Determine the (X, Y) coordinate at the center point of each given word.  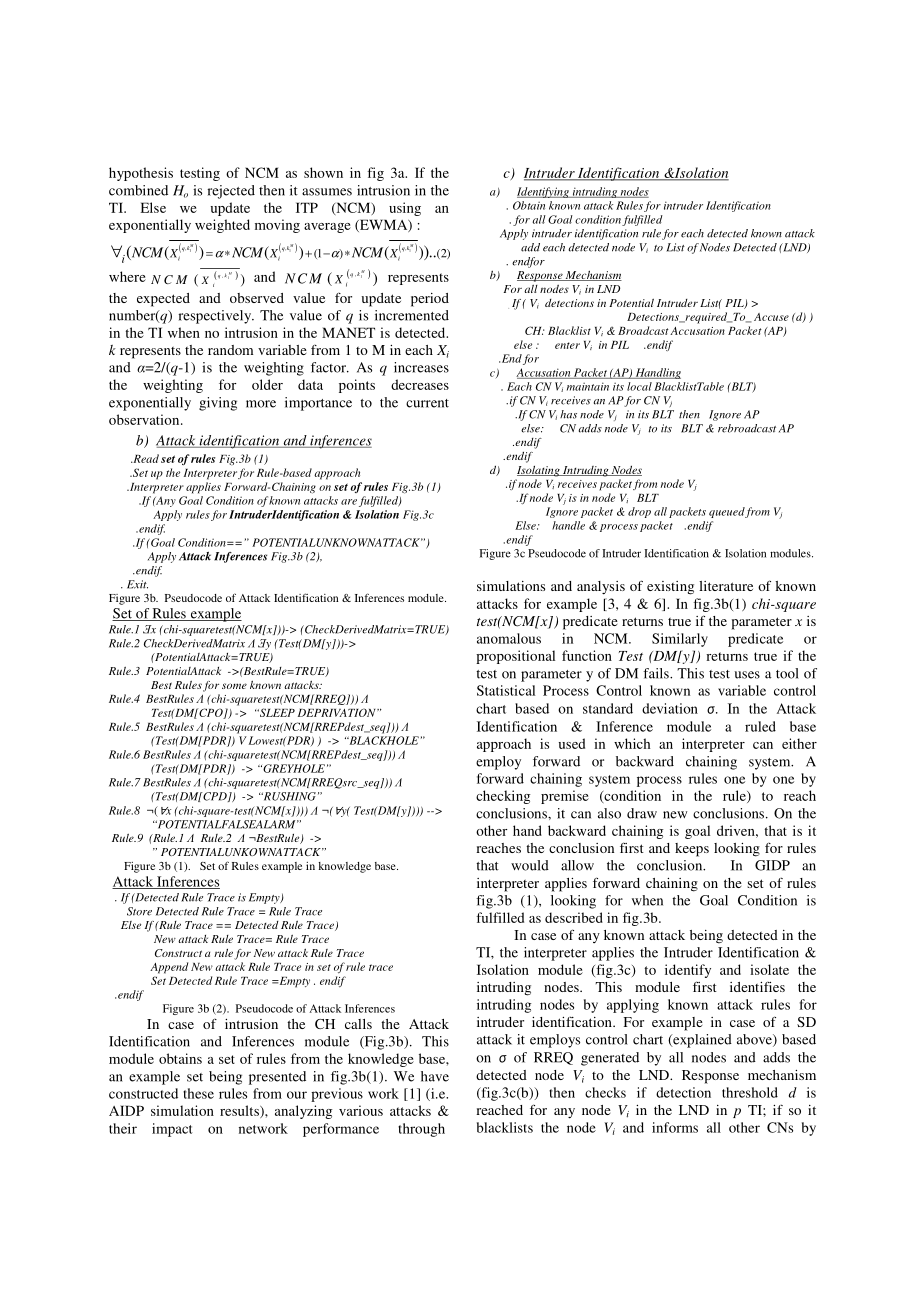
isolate (769, 969)
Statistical (506, 690)
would (530, 865)
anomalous (509, 638)
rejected (231, 192)
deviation (670, 708)
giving (218, 404)
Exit (137, 584)
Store (139, 911)
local (639, 386)
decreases (420, 384)
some (234, 686)
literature (726, 586)
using (405, 209)
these (198, 1093)
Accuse (770, 317)
